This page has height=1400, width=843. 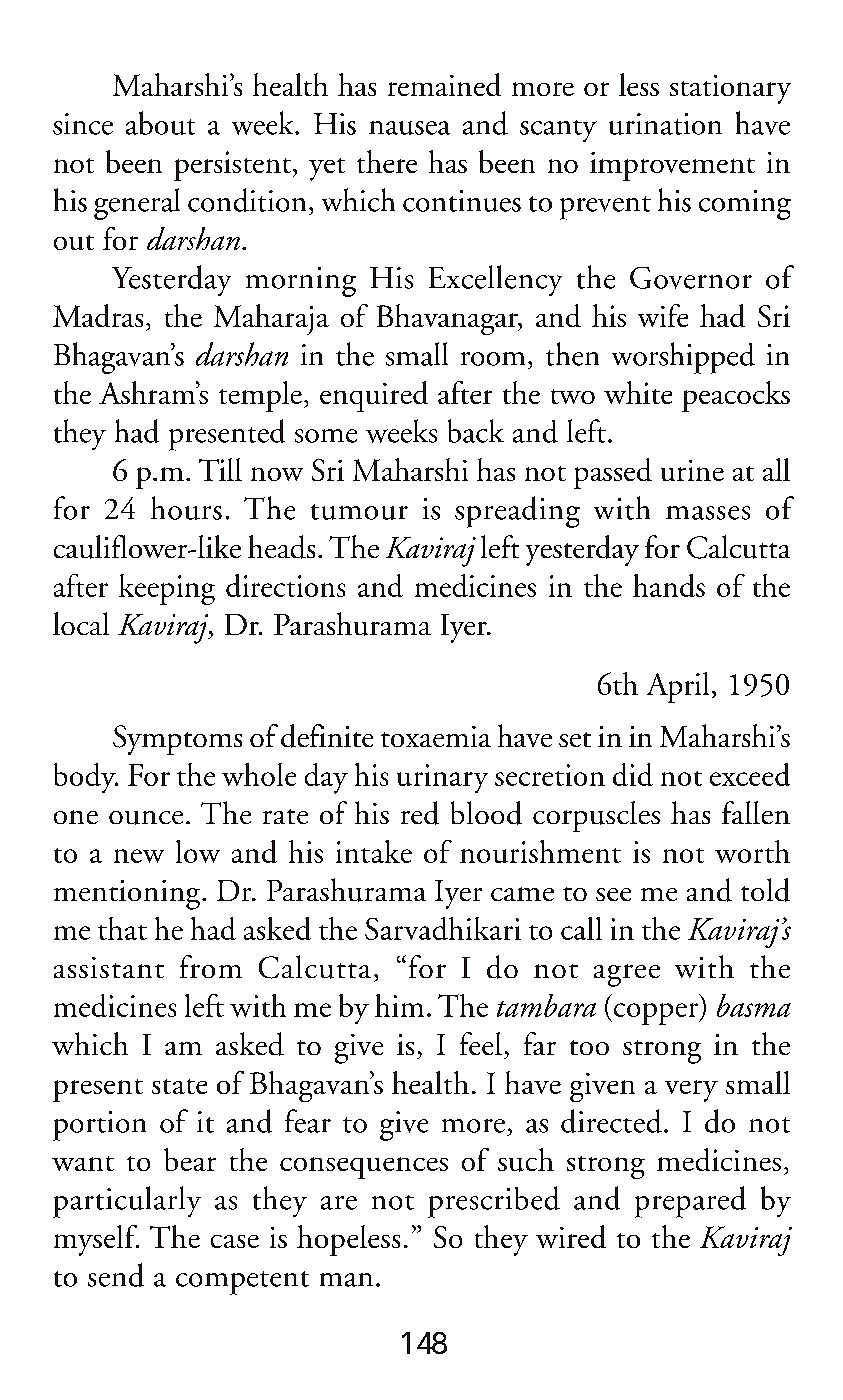 What do you see at coordinates (409, 128) in the page?
I see `nausea` at bounding box center [409, 128].
